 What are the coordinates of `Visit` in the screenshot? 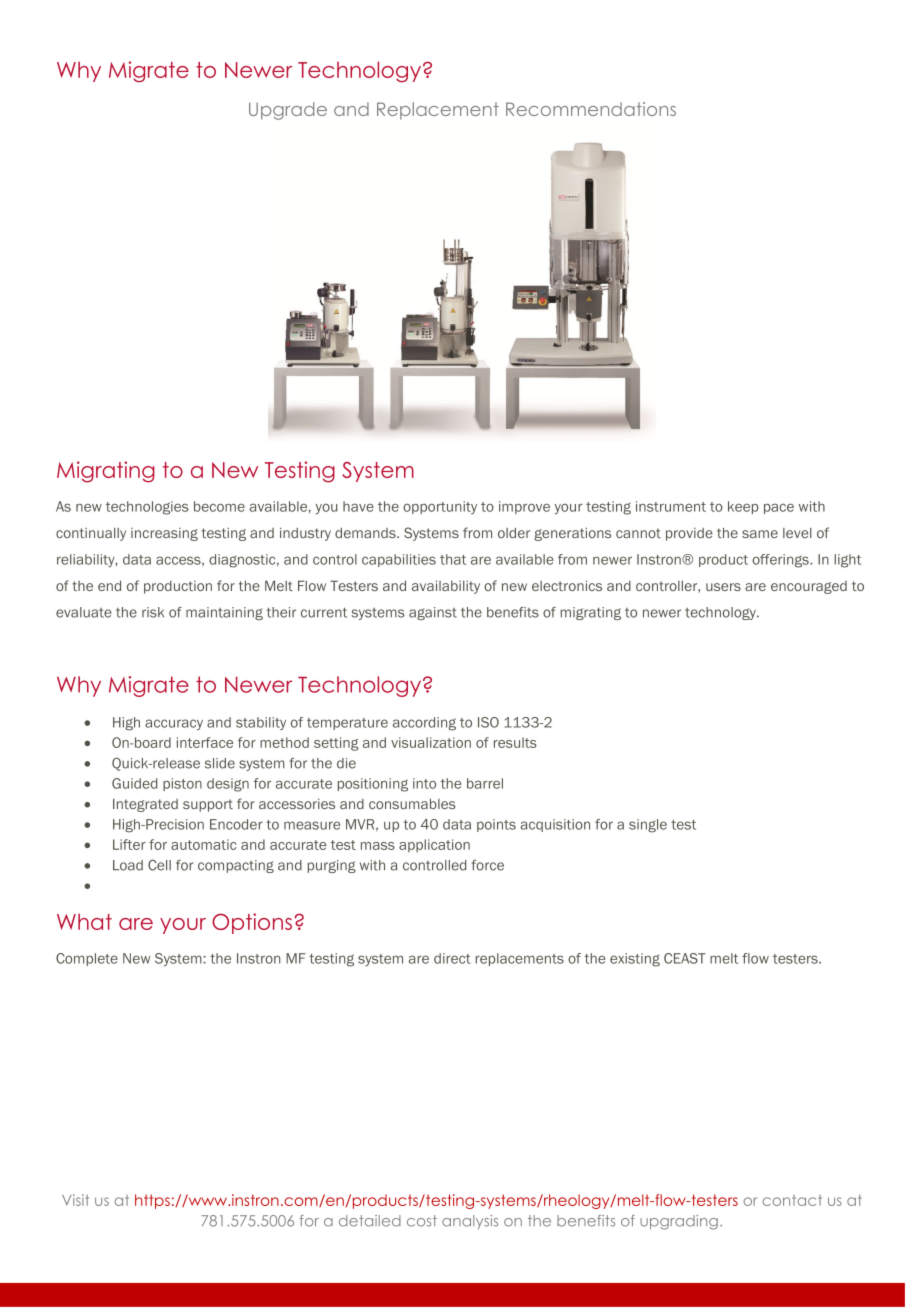 It's located at (75, 1200).
